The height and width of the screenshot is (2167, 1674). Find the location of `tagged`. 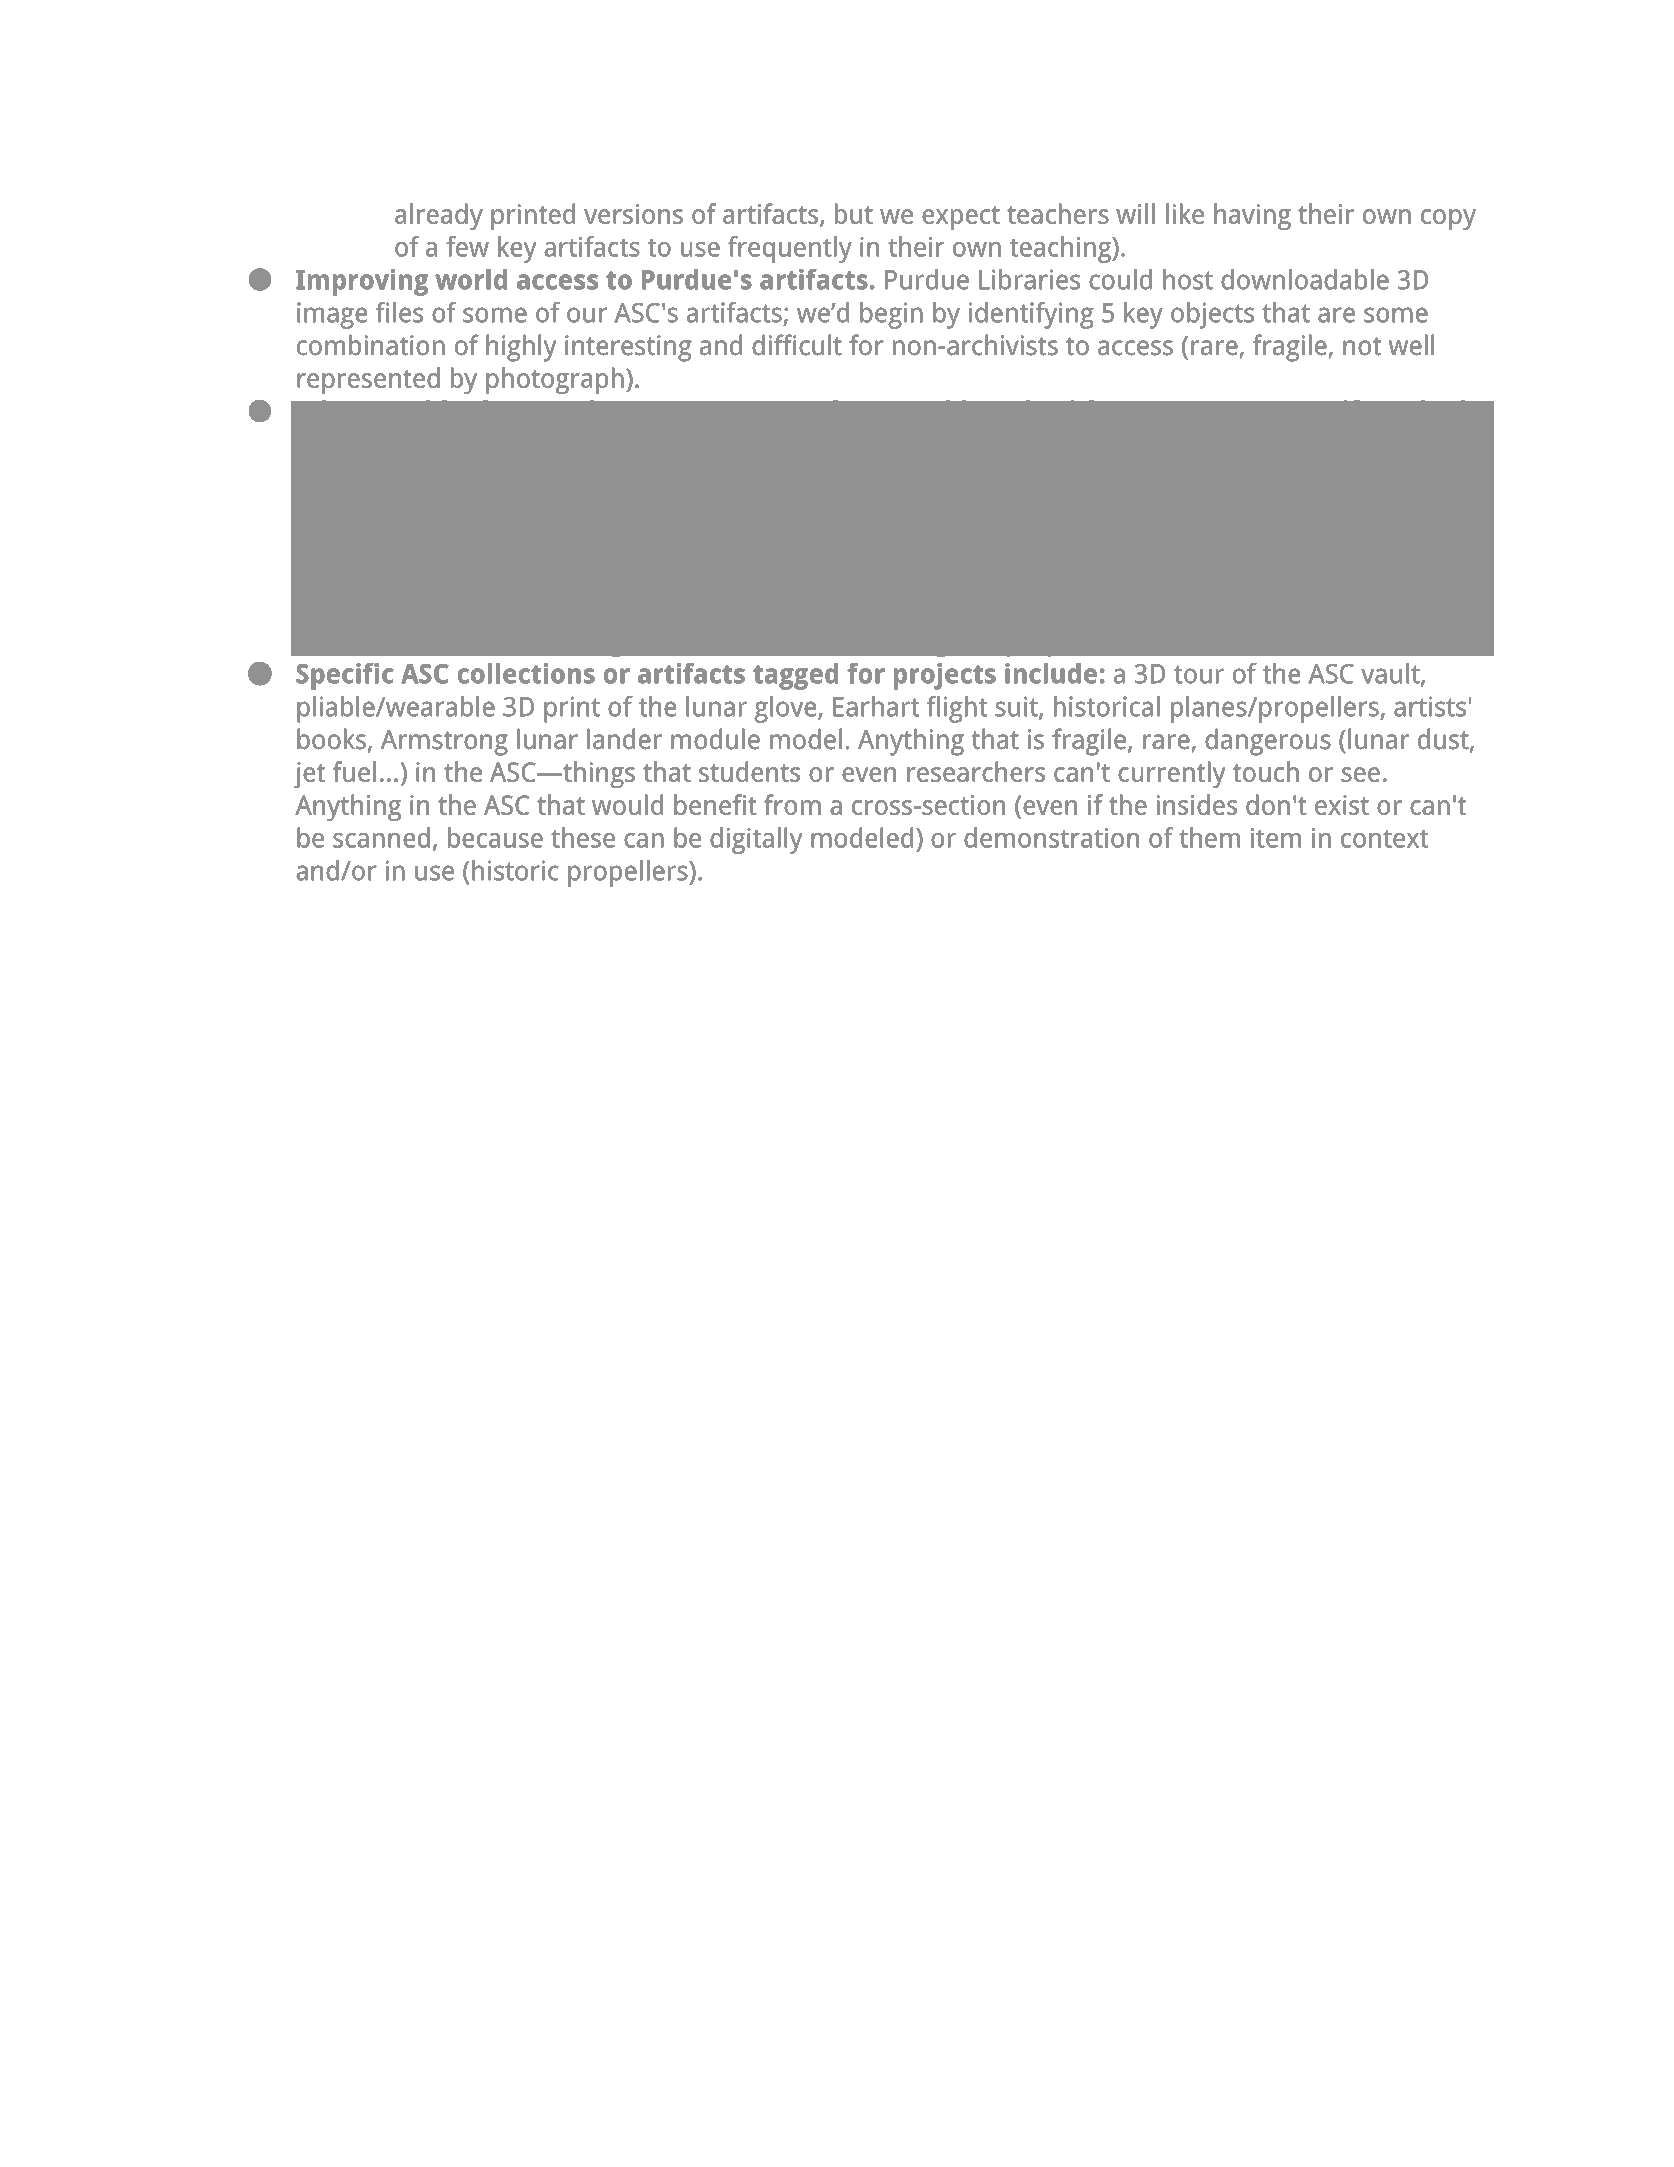

tagged is located at coordinates (795, 676).
